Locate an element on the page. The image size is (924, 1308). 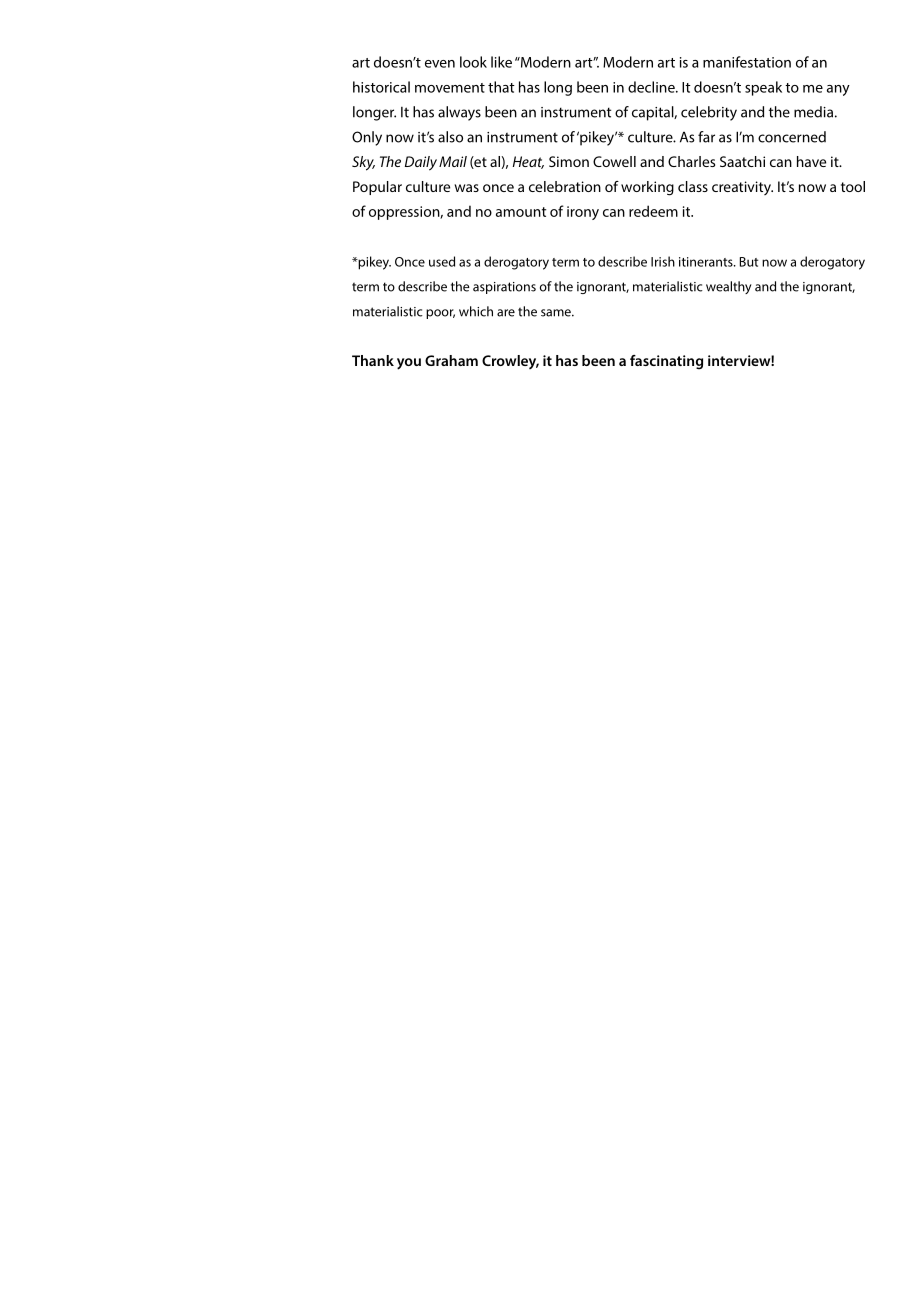
Irish is located at coordinates (663, 261).
